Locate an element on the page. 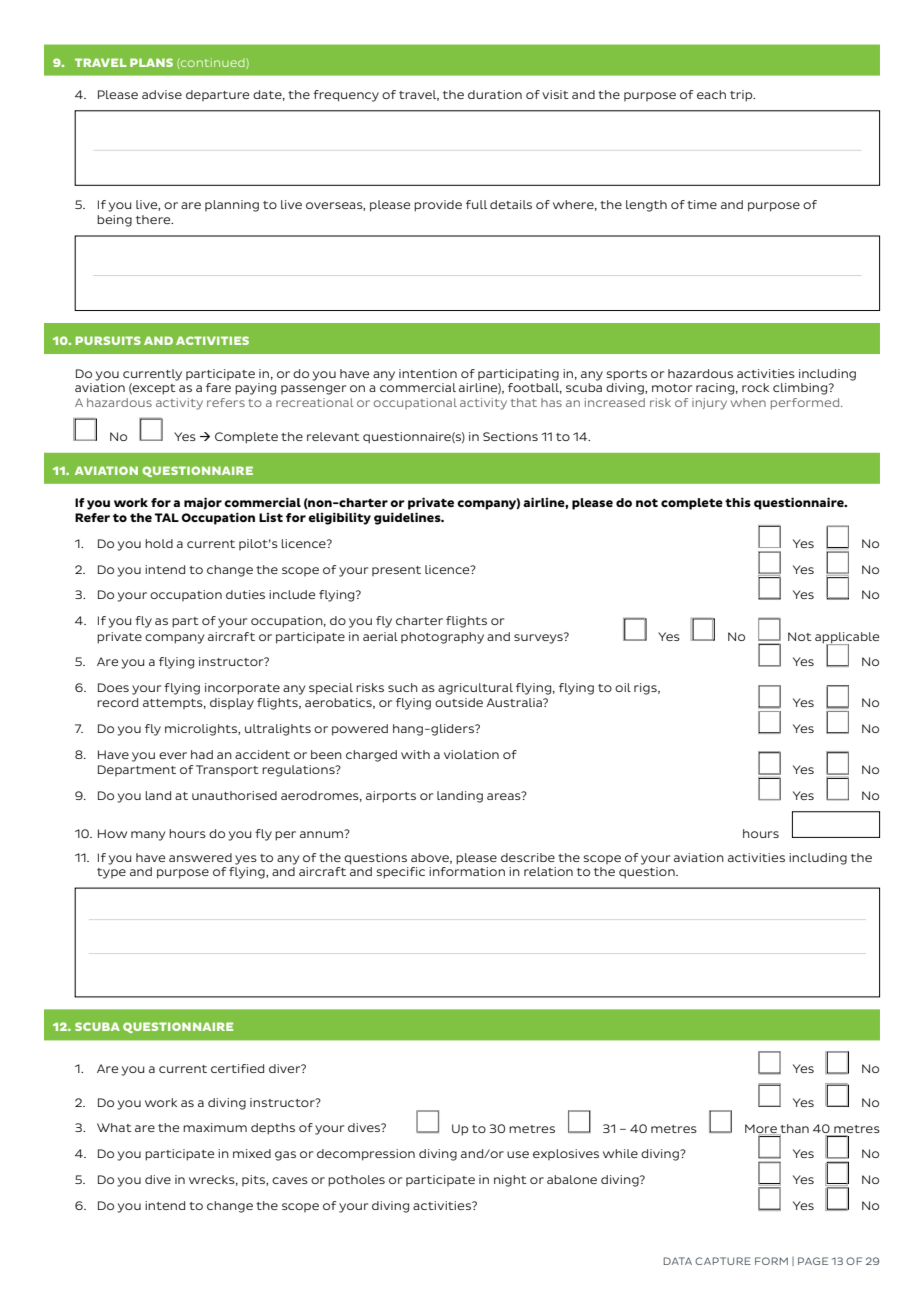  rock is located at coordinates (755, 387).
